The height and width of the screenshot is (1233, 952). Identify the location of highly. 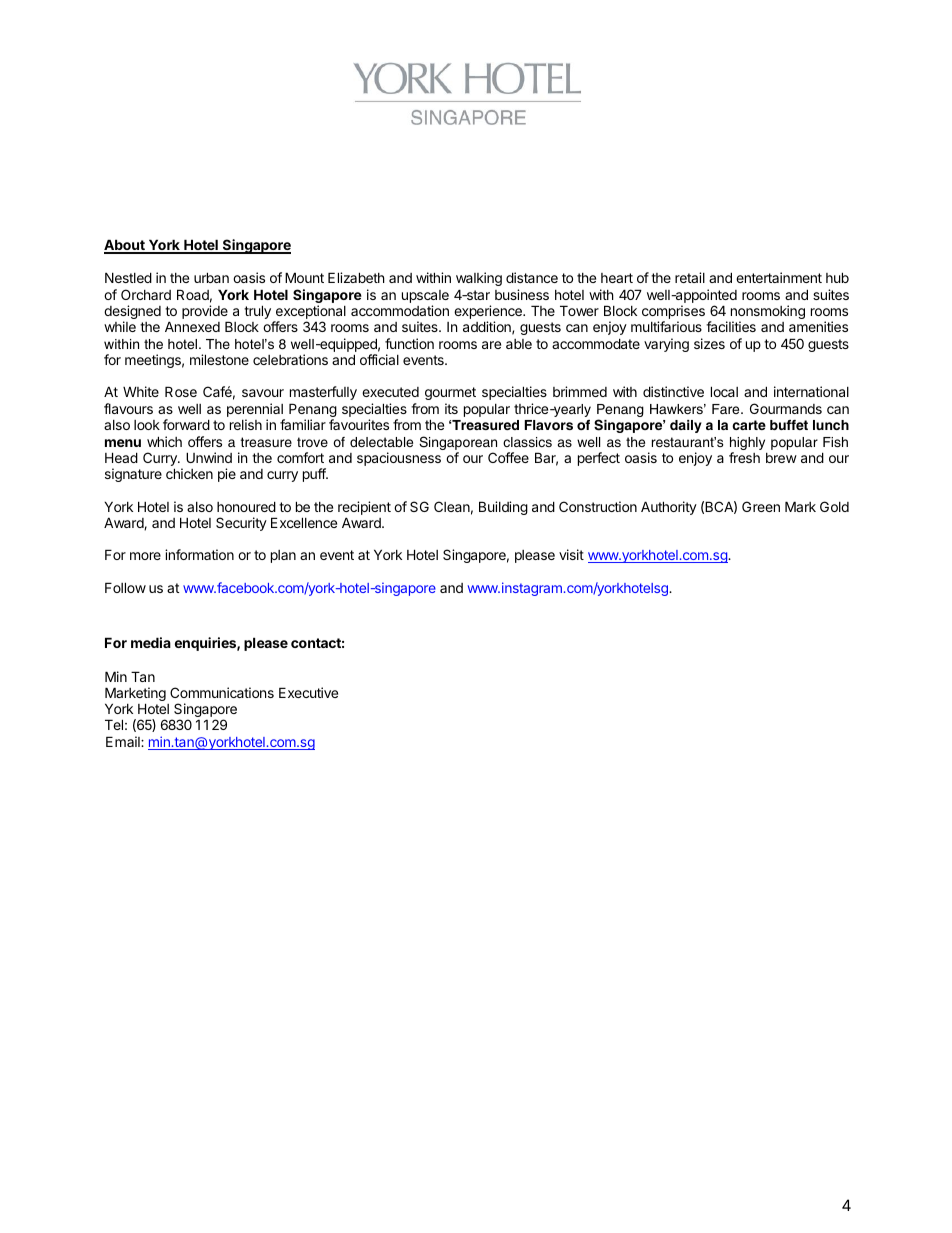
(747, 445).
